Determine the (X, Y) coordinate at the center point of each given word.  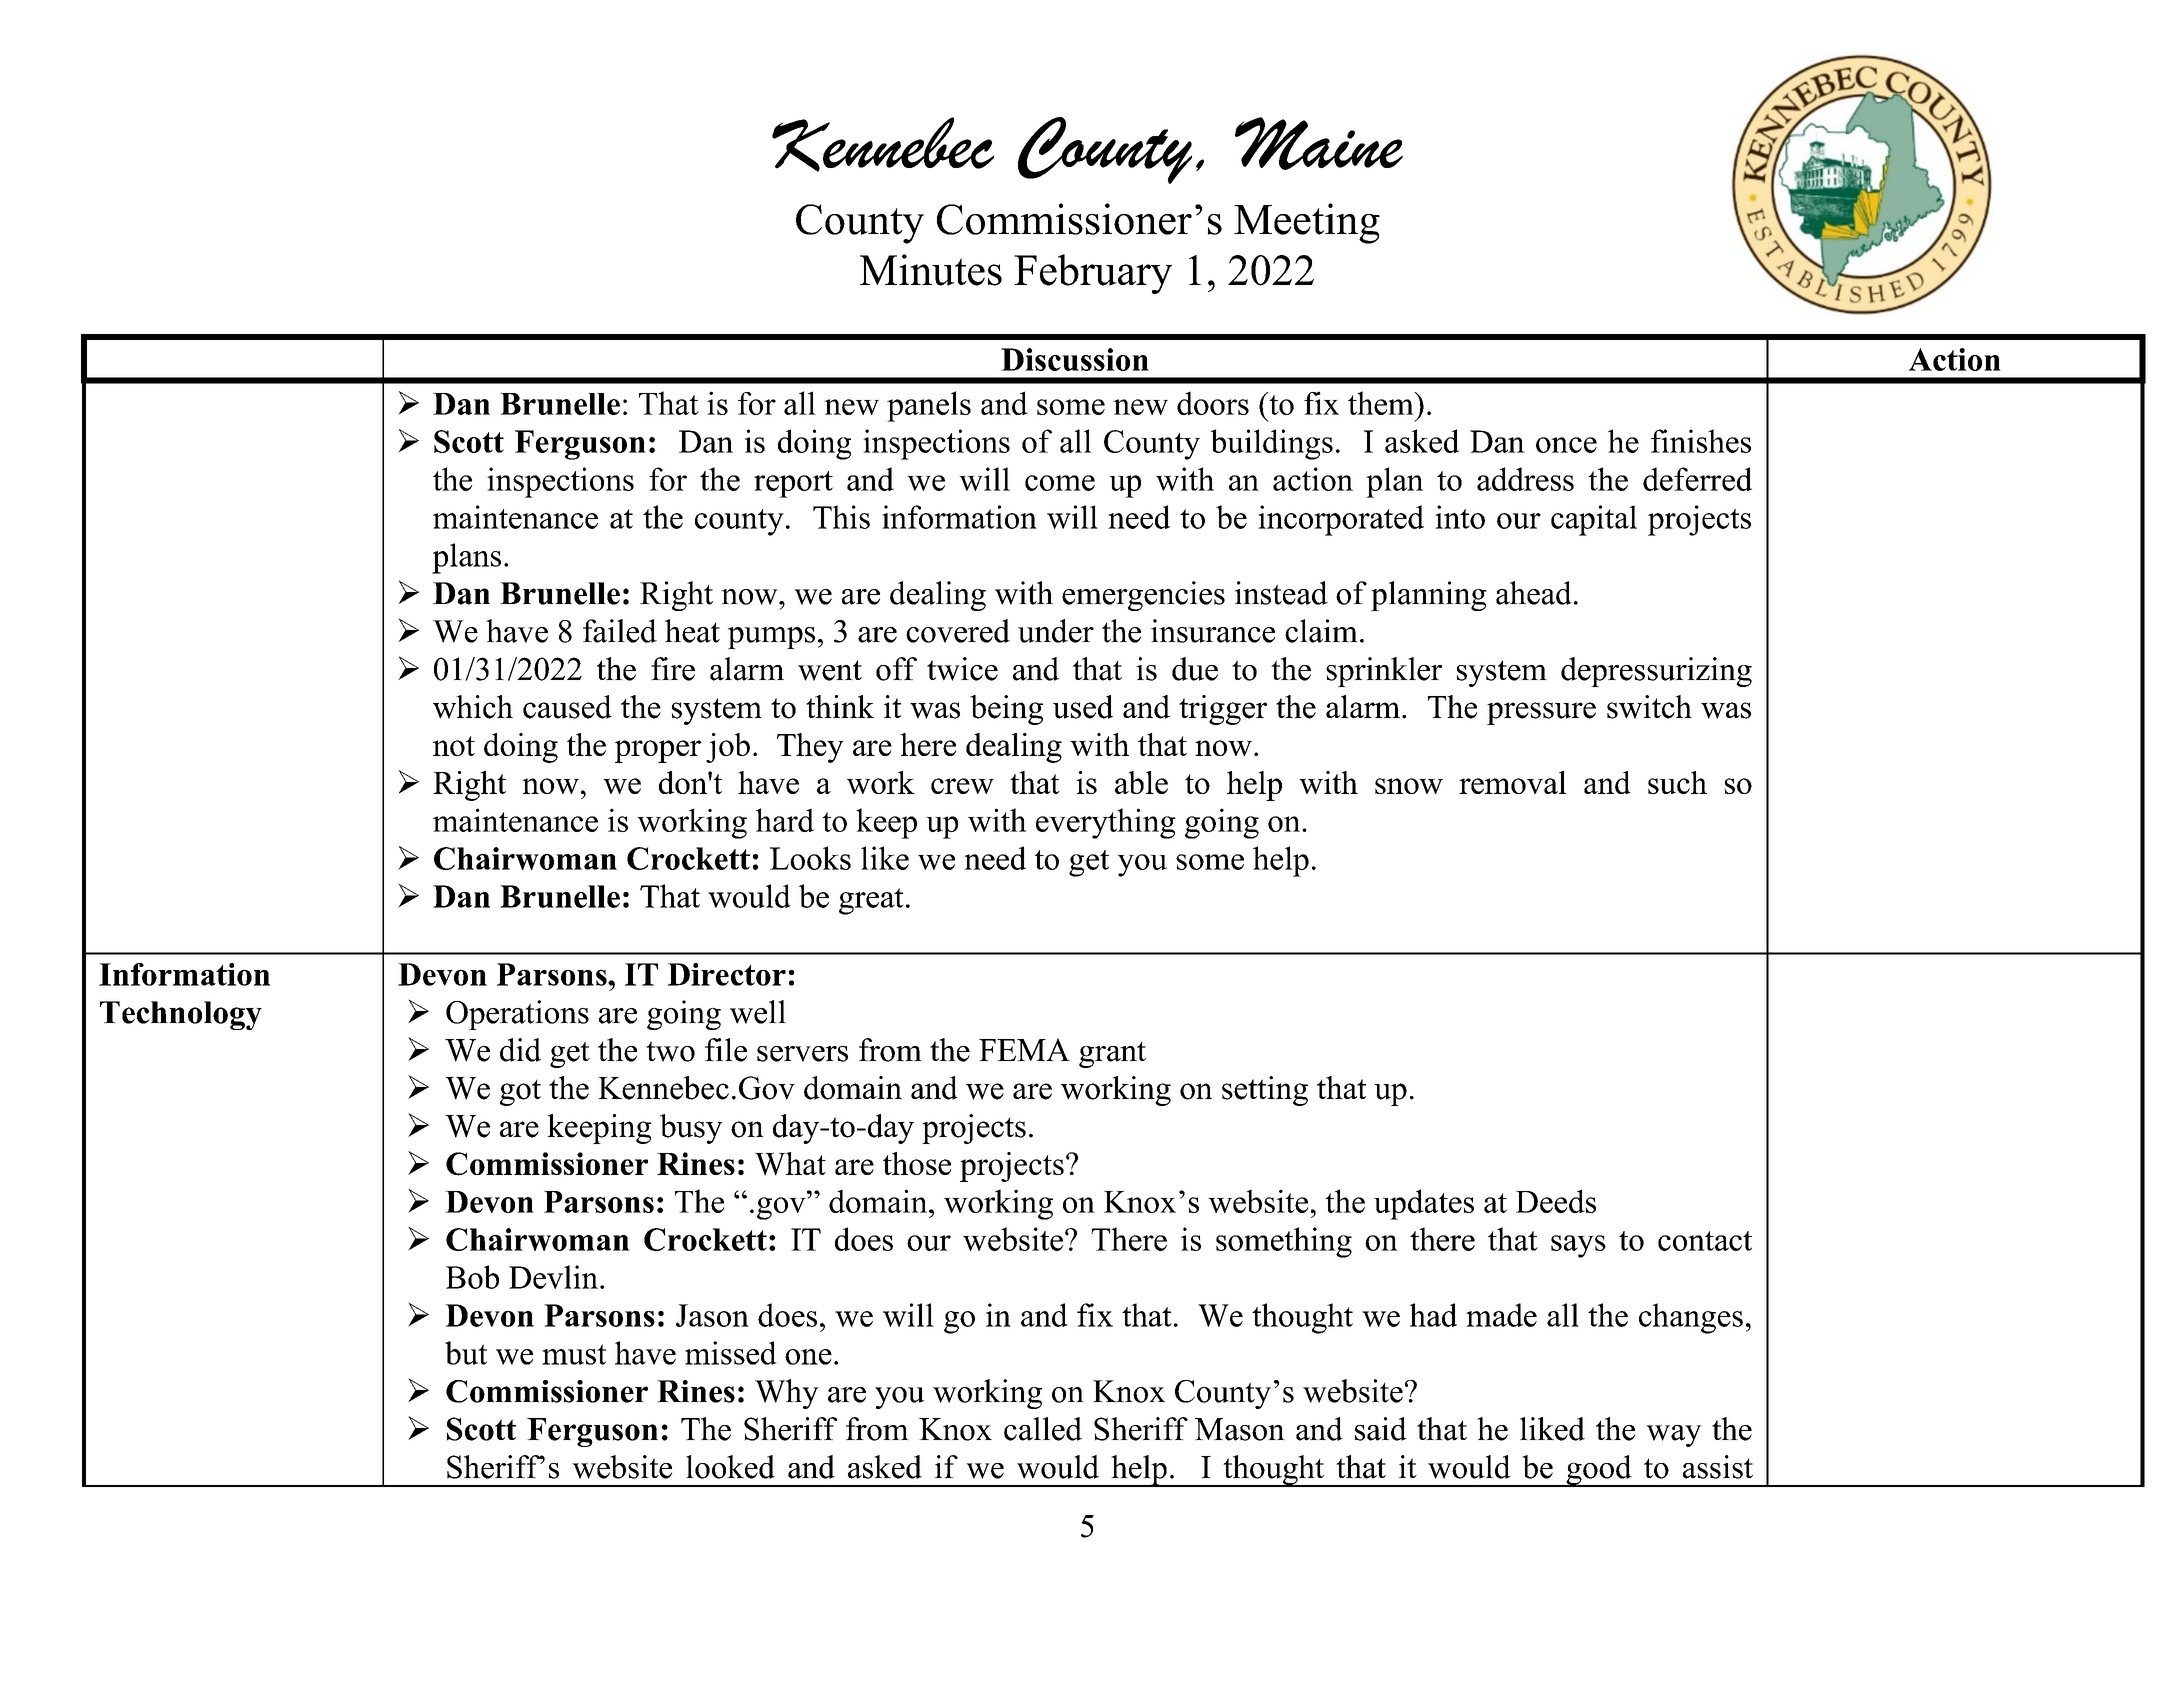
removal (1512, 782)
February (1093, 274)
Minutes (931, 270)
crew (962, 786)
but (466, 1353)
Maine (1319, 143)
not (454, 746)
